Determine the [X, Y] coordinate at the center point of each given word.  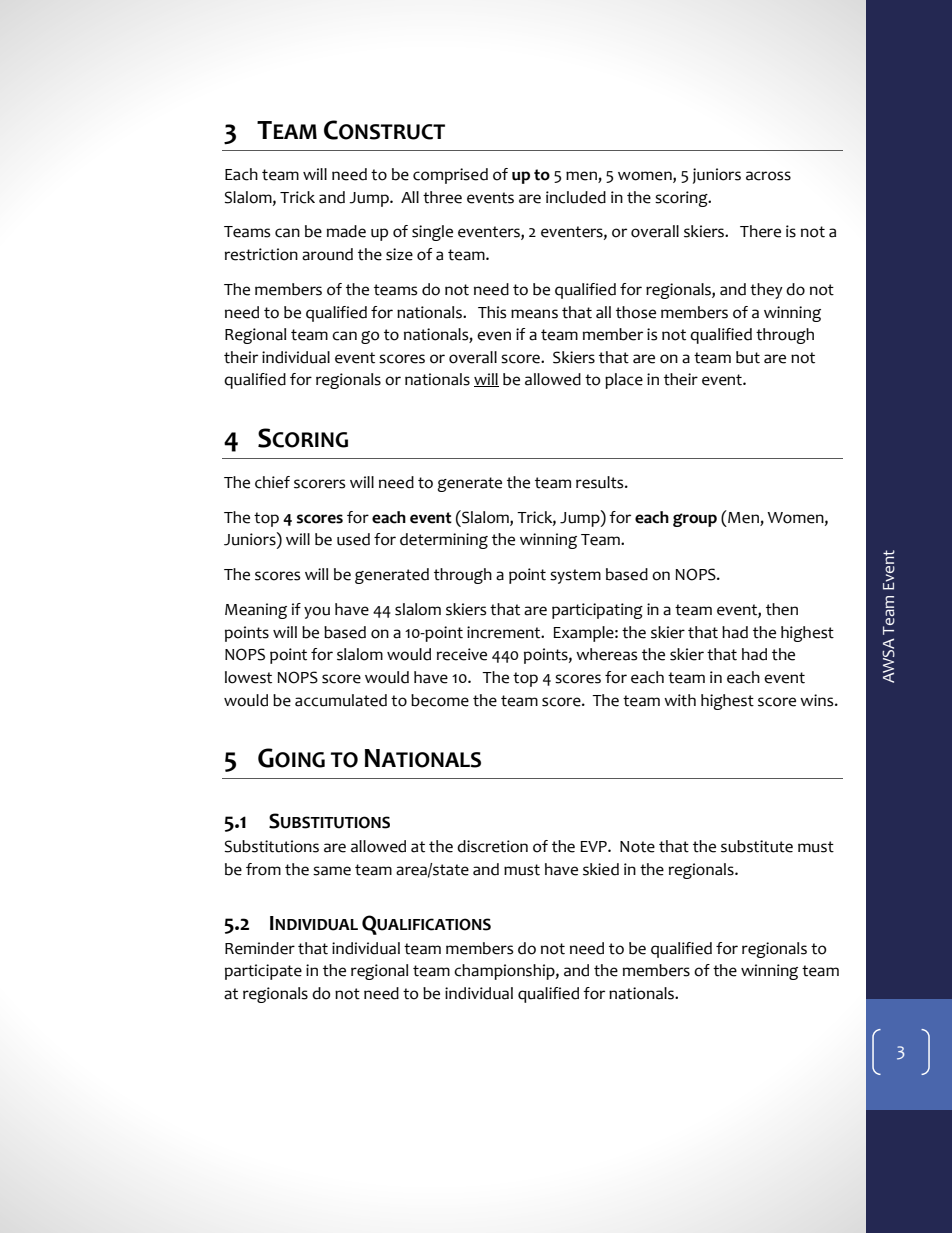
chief [272, 482]
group [695, 520]
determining [444, 541]
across [768, 176]
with [680, 700]
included [576, 197]
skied [601, 869]
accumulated [341, 700]
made [346, 231]
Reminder [260, 948]
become [440, 700]
